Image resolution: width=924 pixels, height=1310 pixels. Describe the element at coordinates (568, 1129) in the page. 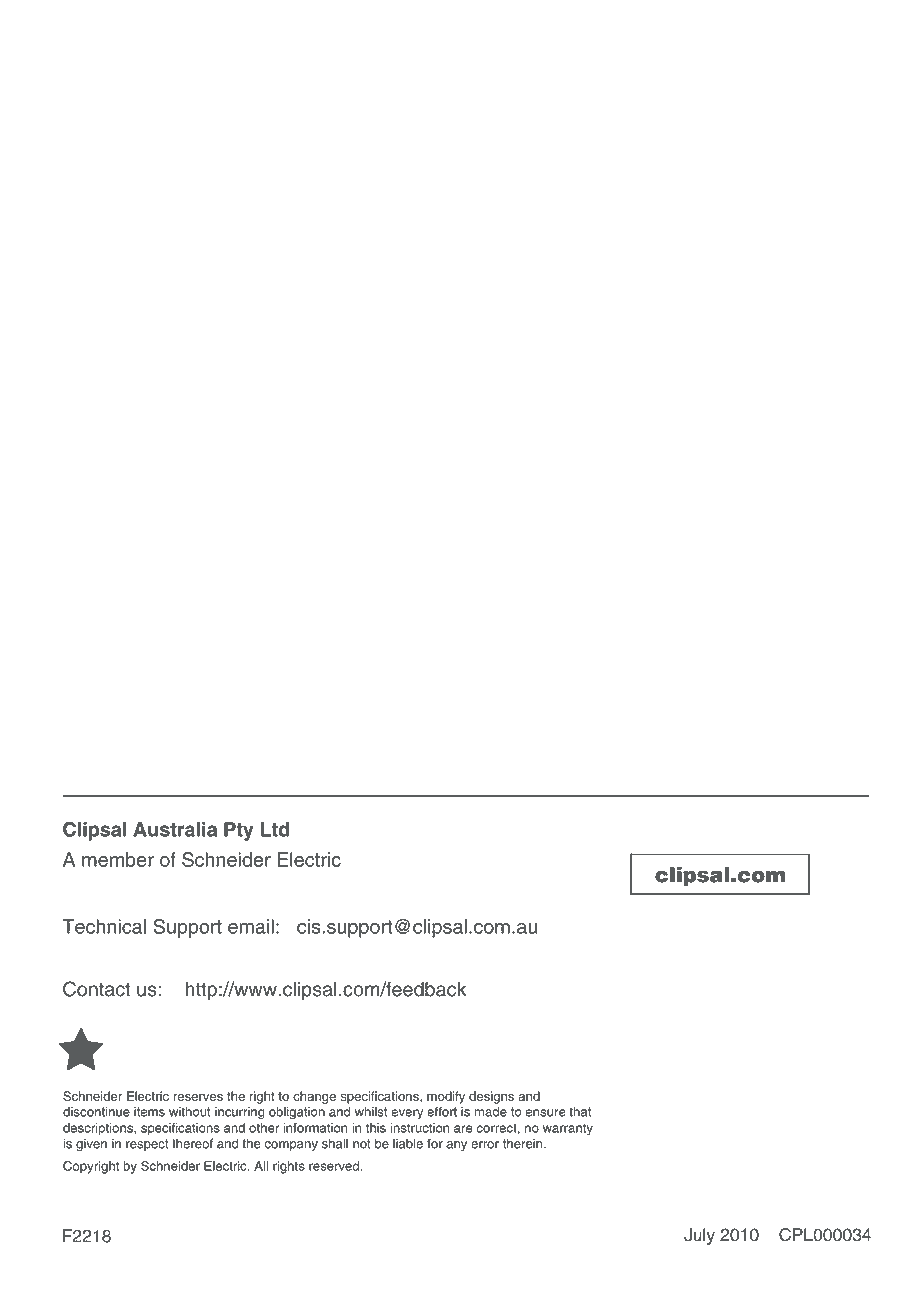

I see `warranty` at that location.
